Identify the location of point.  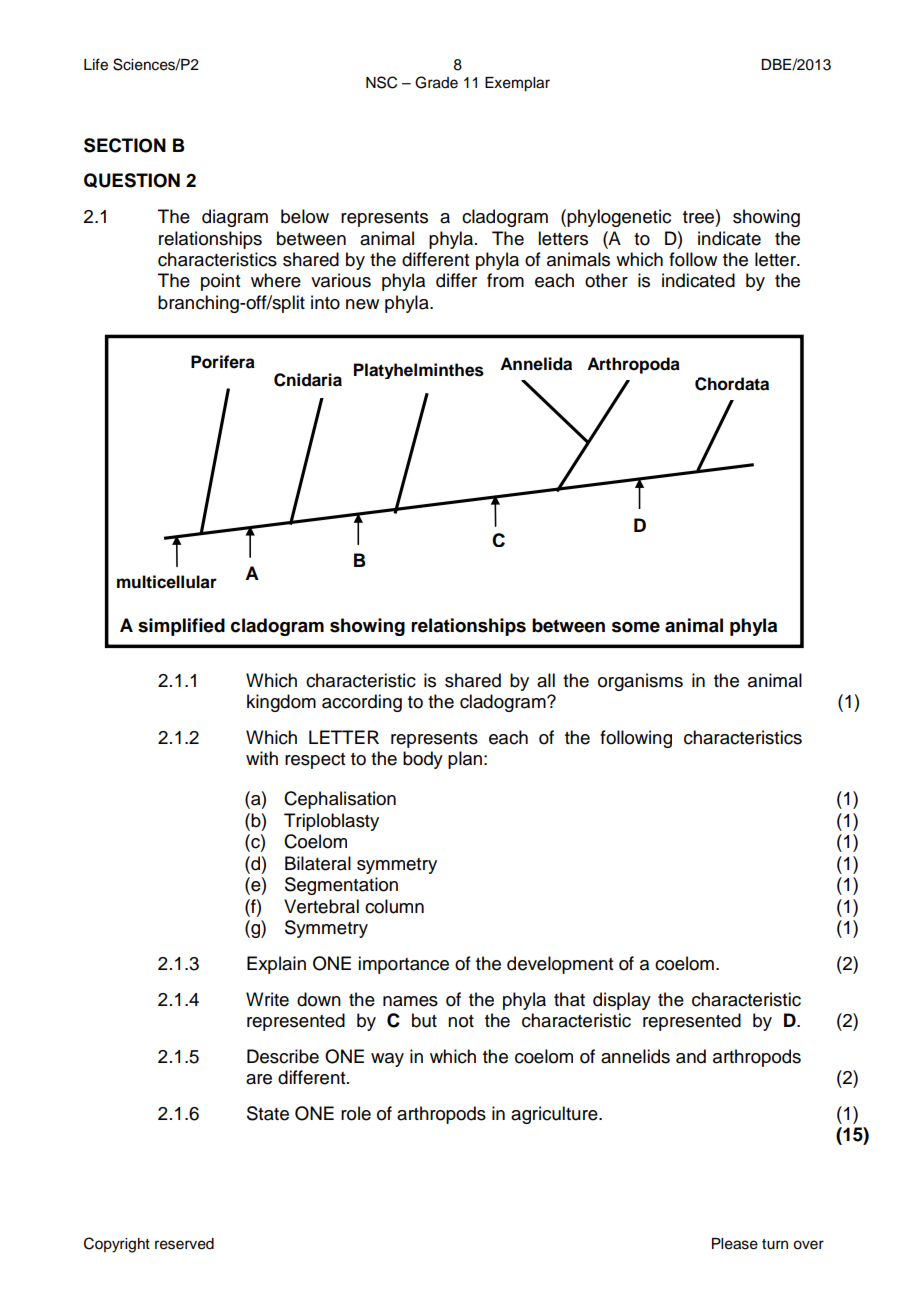
(220, 282).
